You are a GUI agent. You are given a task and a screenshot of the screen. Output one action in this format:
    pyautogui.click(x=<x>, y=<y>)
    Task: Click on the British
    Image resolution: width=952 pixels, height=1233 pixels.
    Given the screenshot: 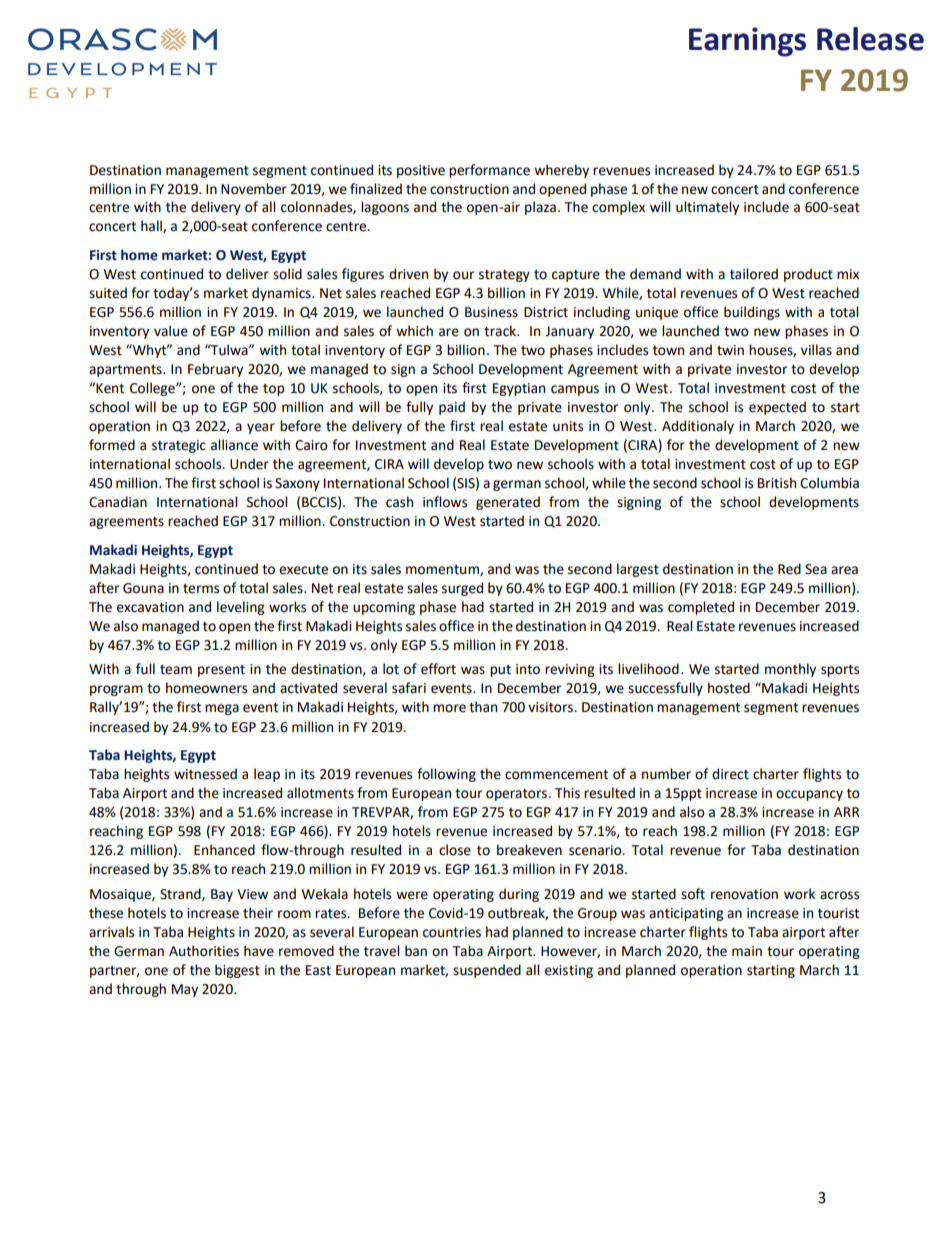 What is the action you would take?
    pyautogui.click(x=777, y=483)
